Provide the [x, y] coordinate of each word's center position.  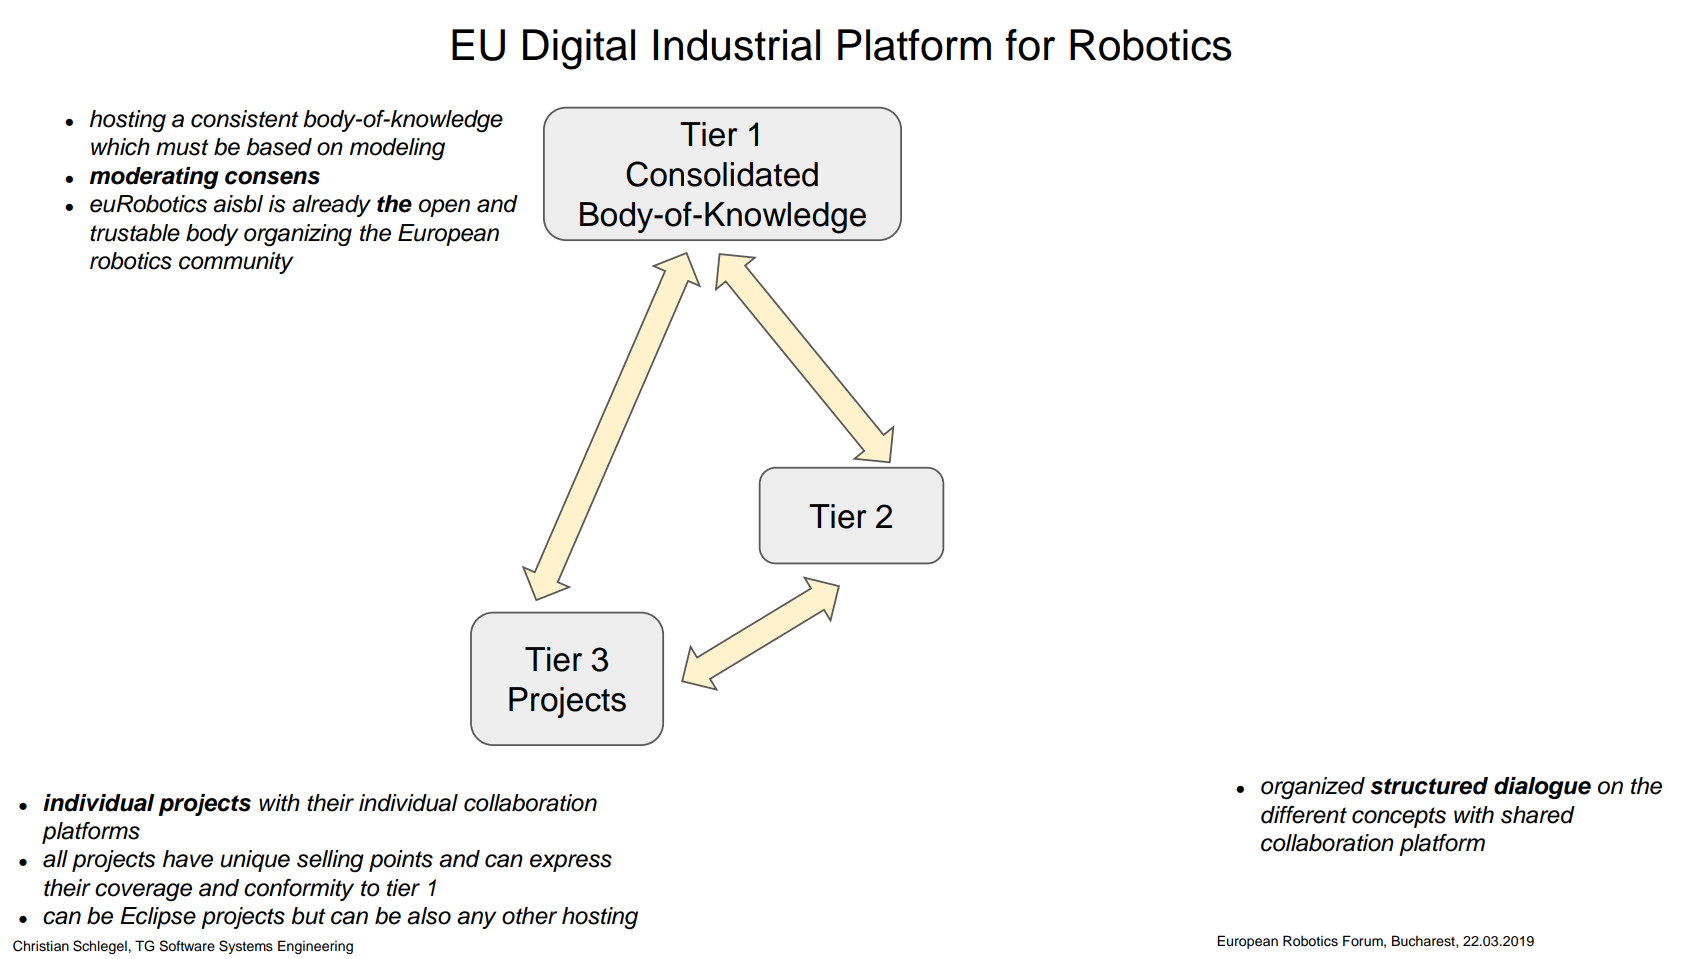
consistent [245, 119]
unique [255, 861]
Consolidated [722, 174]
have [188, 859]
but [308, 916]
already [331, 206]
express [571, 863]
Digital [579, 49]
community [236, 263]
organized [1313, 788]
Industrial [736, 45]
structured [1429, 786]
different [1304, 815]
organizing [298, 235]
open [444, 208]
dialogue [1542, 788]
